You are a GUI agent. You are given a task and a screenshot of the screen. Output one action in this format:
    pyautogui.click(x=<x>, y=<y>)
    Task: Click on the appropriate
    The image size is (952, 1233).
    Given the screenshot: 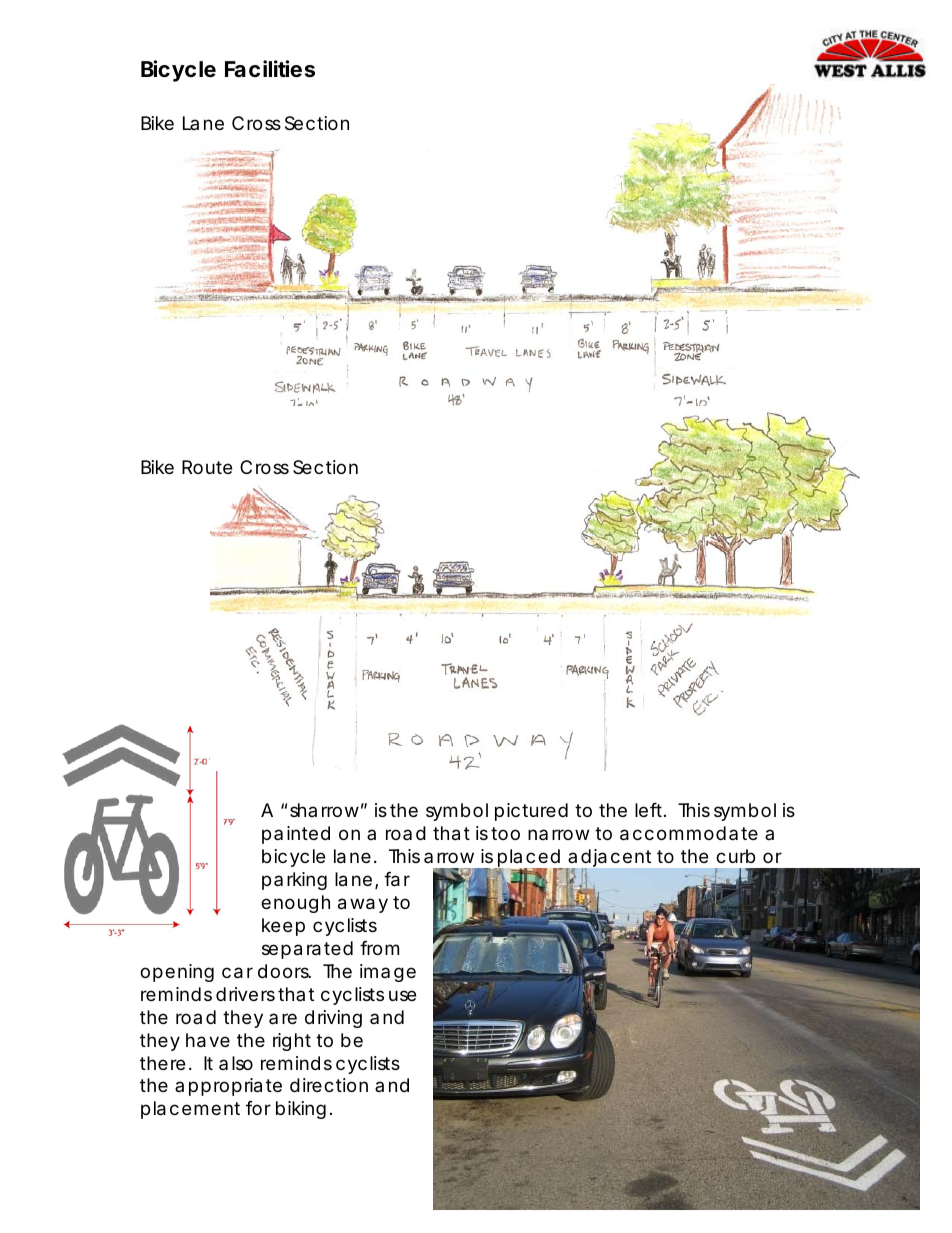 What is the action you would take?
    pyautogui.click(x=228, y=1087)
